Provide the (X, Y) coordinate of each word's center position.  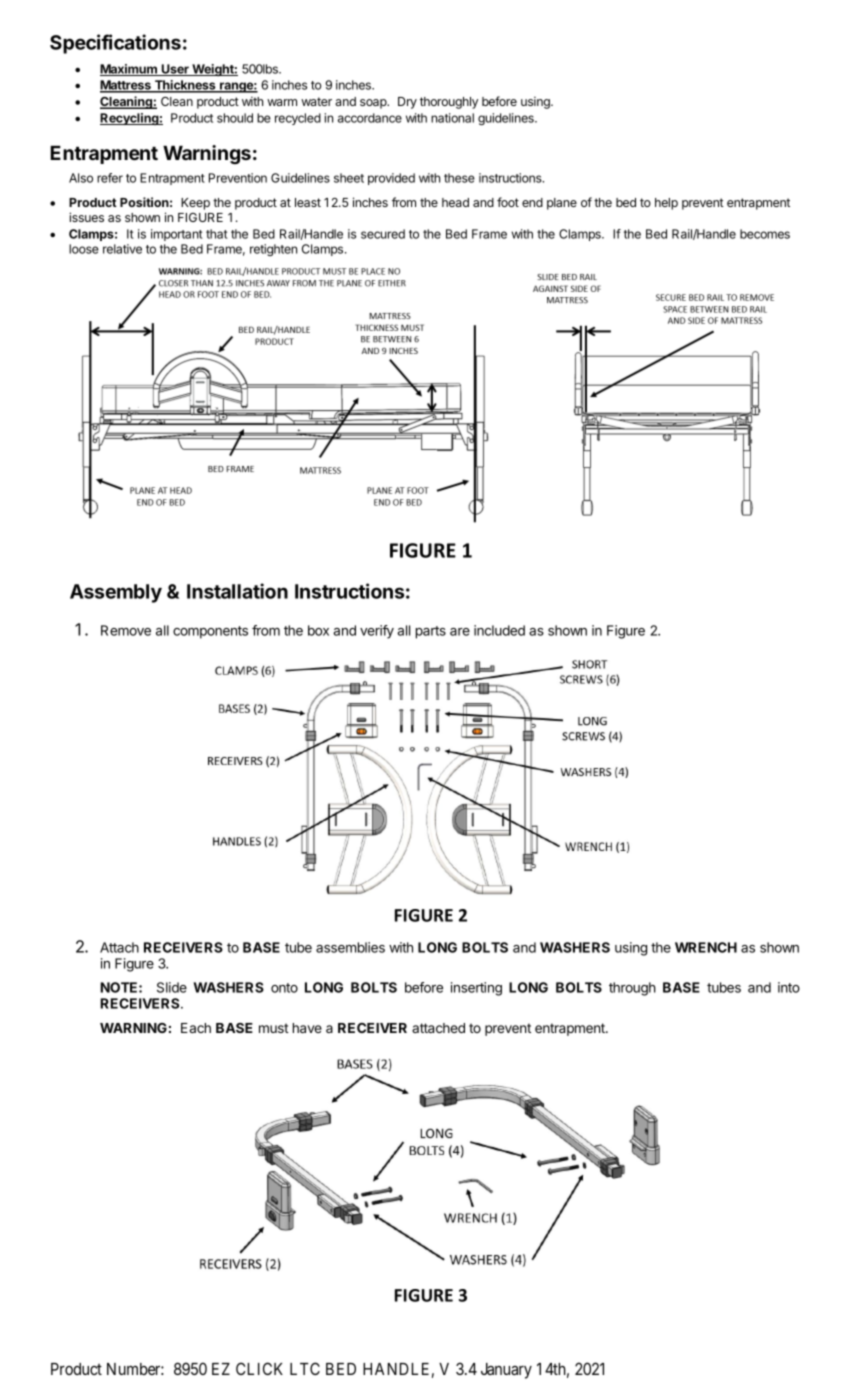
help (666, 204)
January (506, 1371)
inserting (476, 989)
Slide (172, 987)
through (632, 989)
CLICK (259, 1368)
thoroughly (449, 103)
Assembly (116, 593)
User (175, 70)
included (499, 630)
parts (431, 632)
